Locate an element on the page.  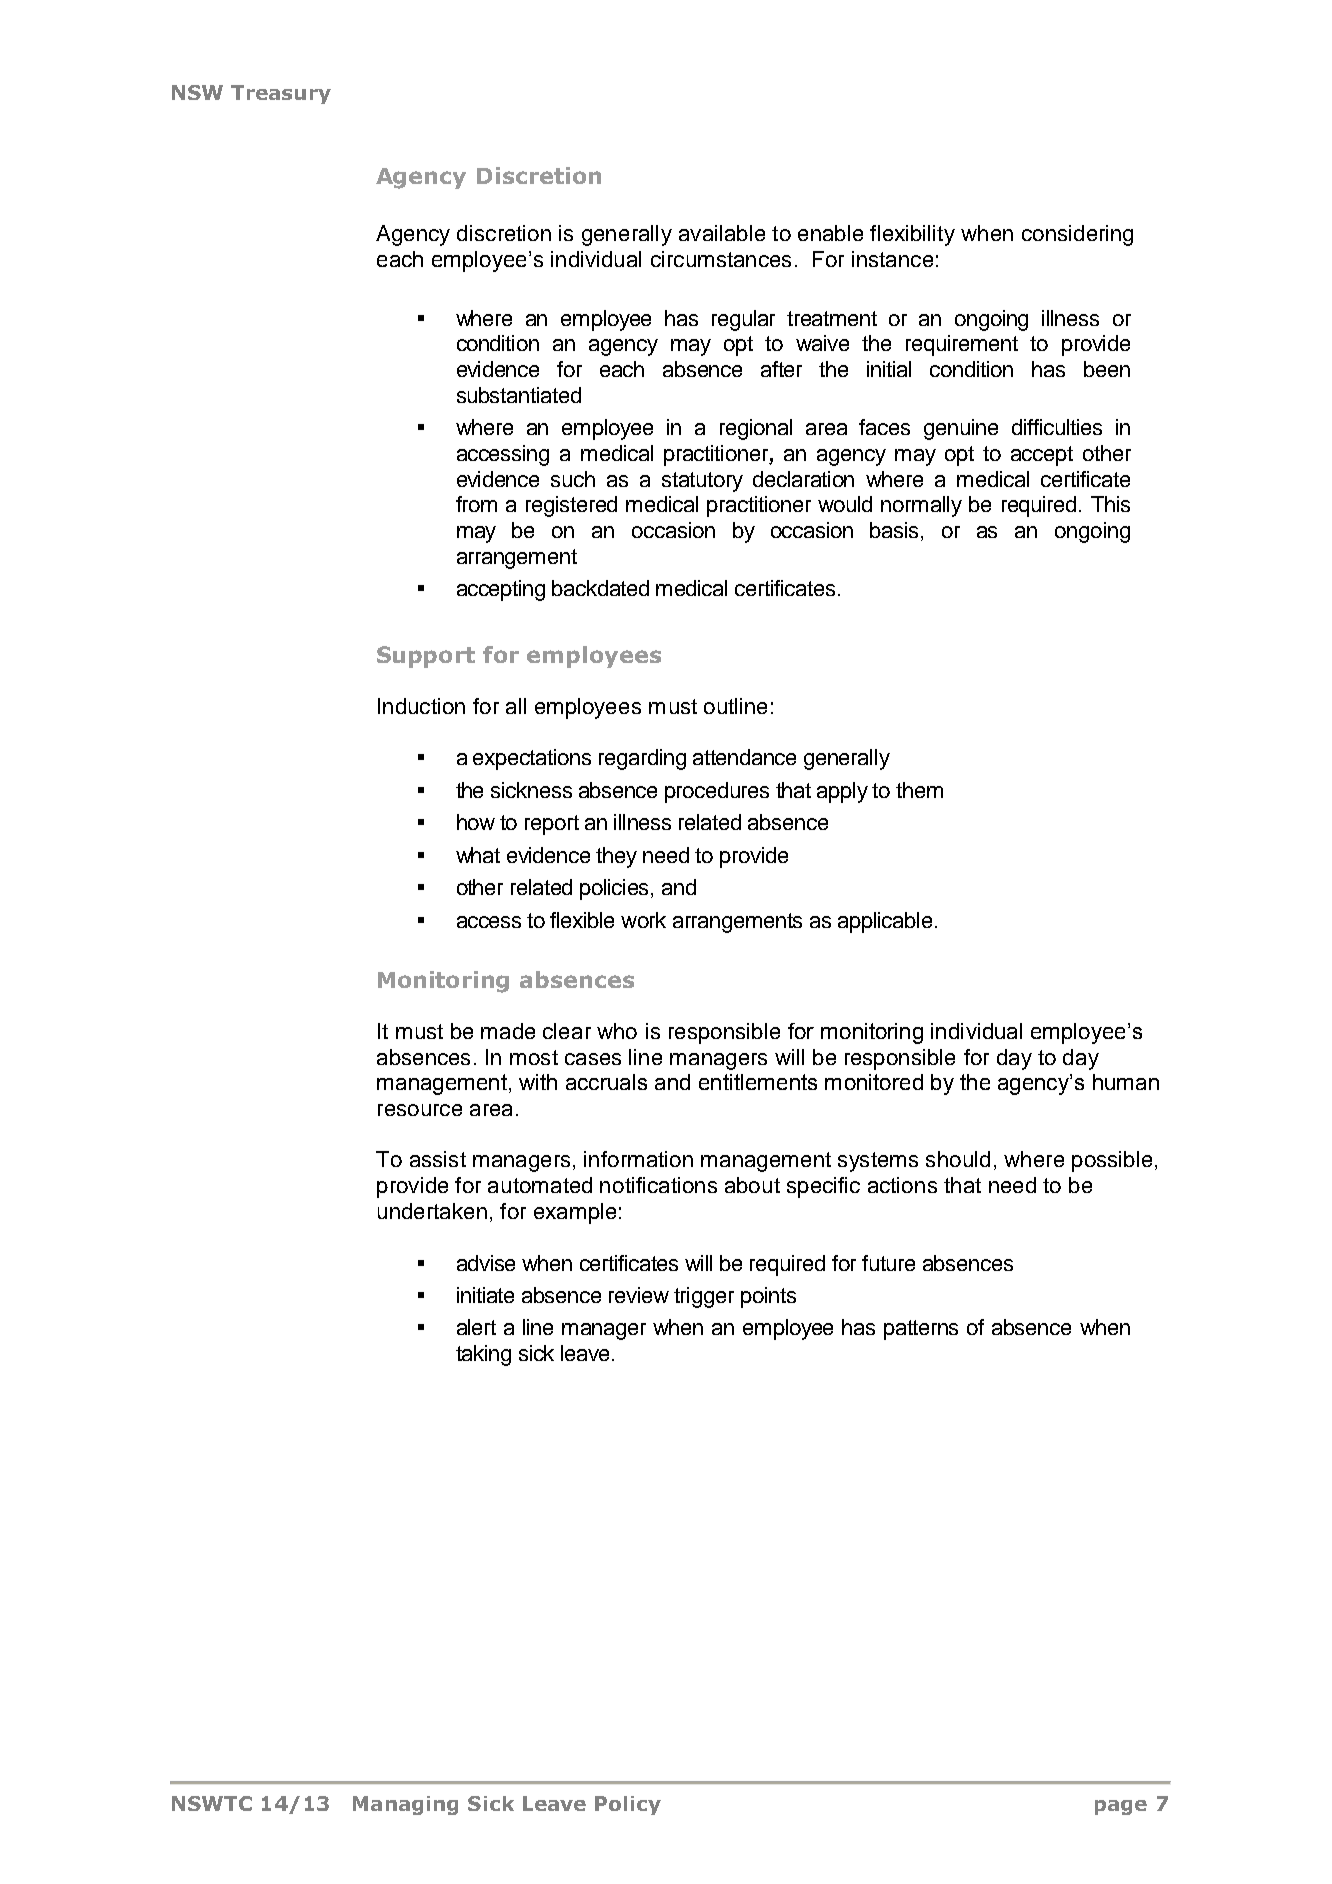
applicable is located at coordinates (885, 922).
